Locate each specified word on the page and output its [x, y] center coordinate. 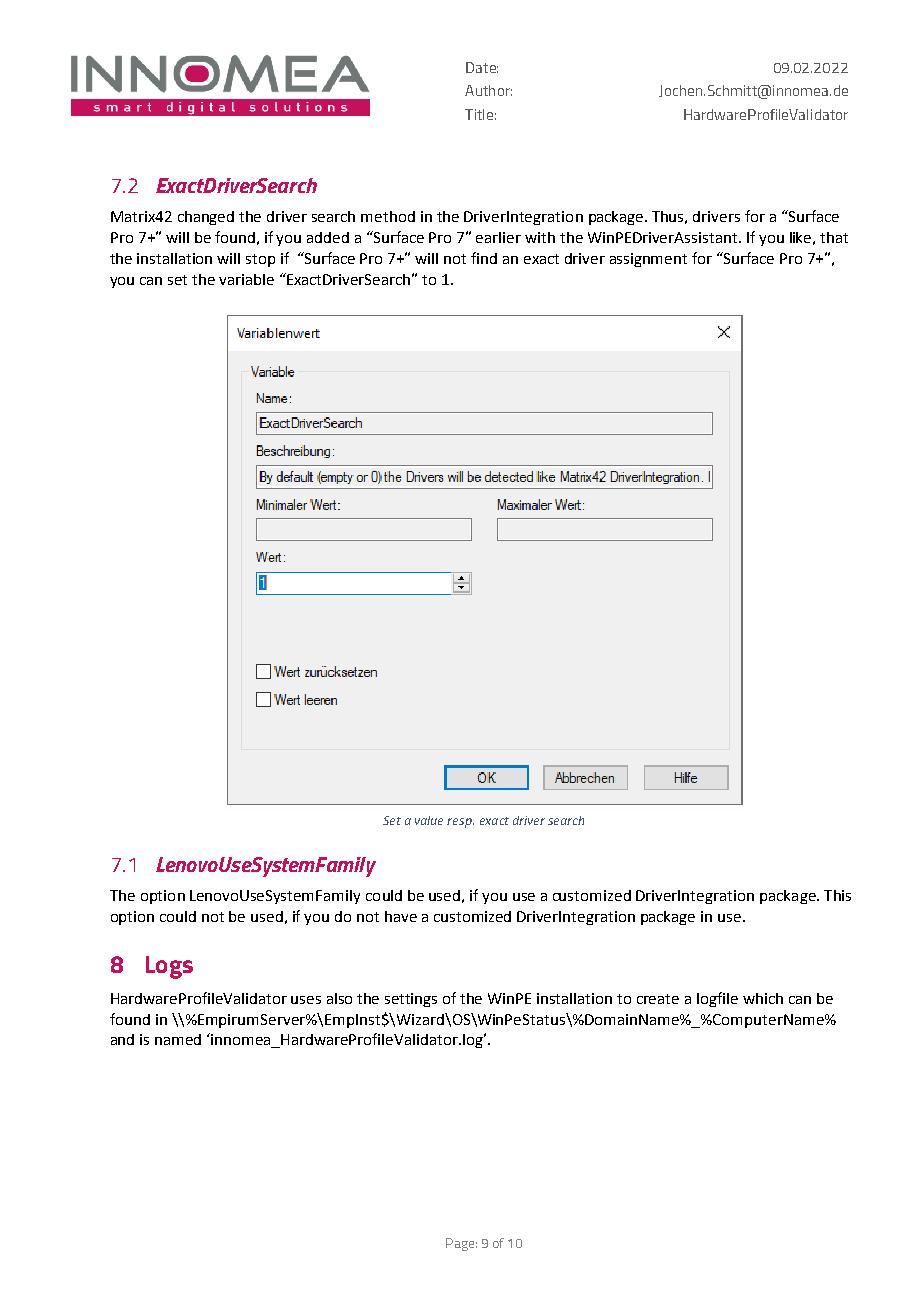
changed [206, 218]
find [484, 258]
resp [460, 823]
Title [479, 114]
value [429, 820]
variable [246, 279]
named [178, 1039]
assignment [648, 260]
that [834, 237]
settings [411, 1000]
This [837, 895]
